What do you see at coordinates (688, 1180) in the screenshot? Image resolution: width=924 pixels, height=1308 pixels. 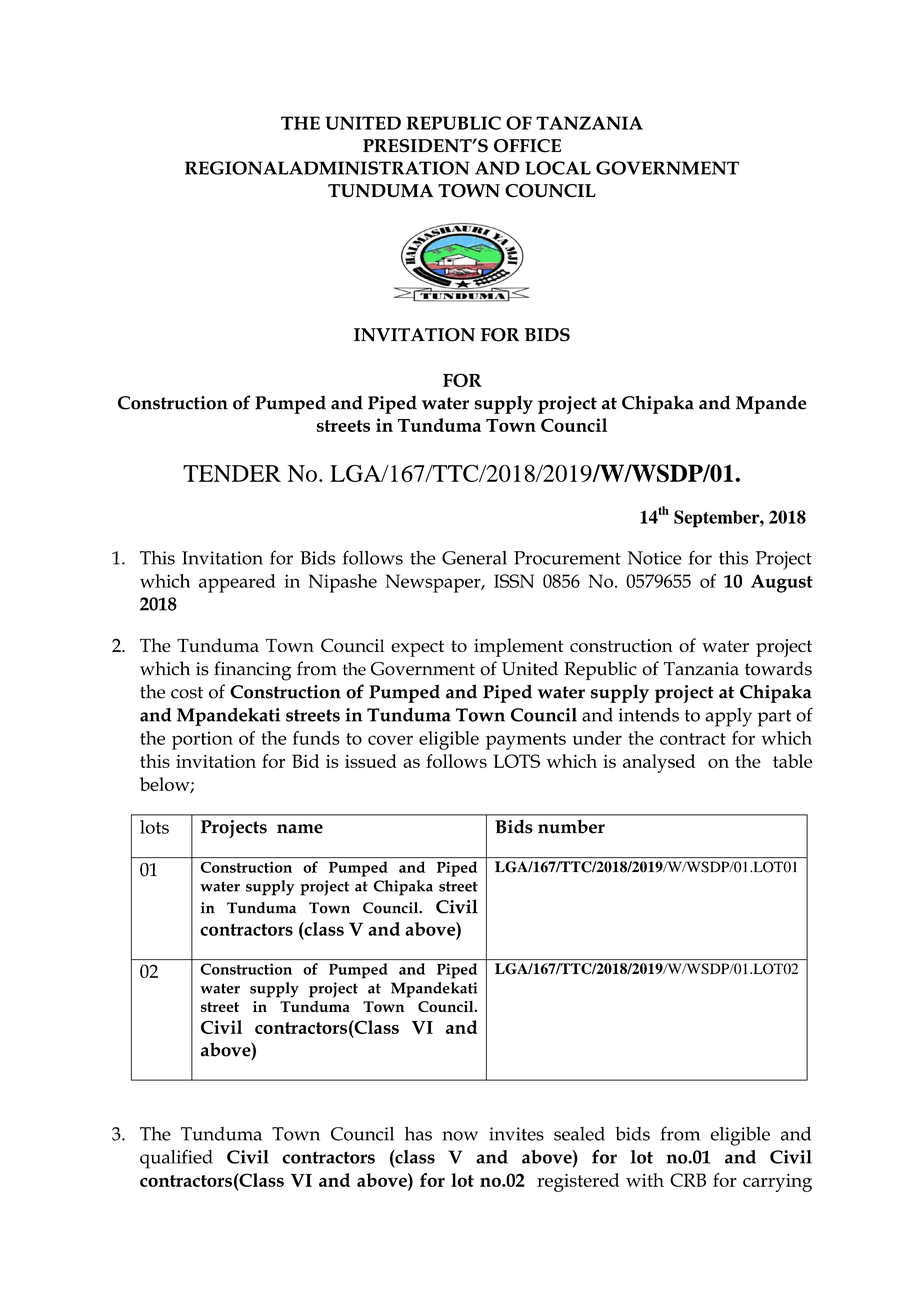 I see `CRB` at bounding box center [688, 1180].
